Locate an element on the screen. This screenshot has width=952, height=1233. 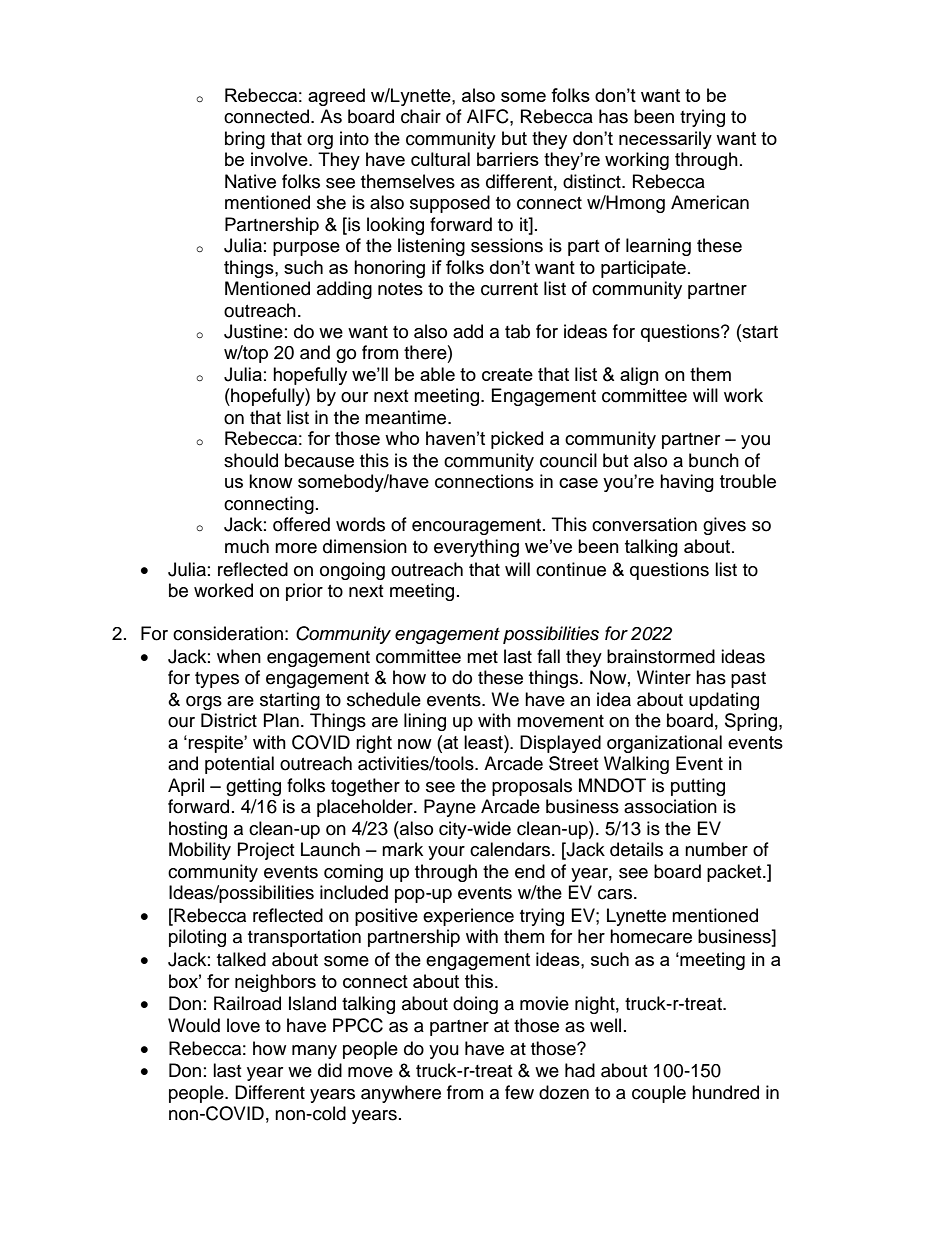
Payne is located at coordinates (450, 808).
